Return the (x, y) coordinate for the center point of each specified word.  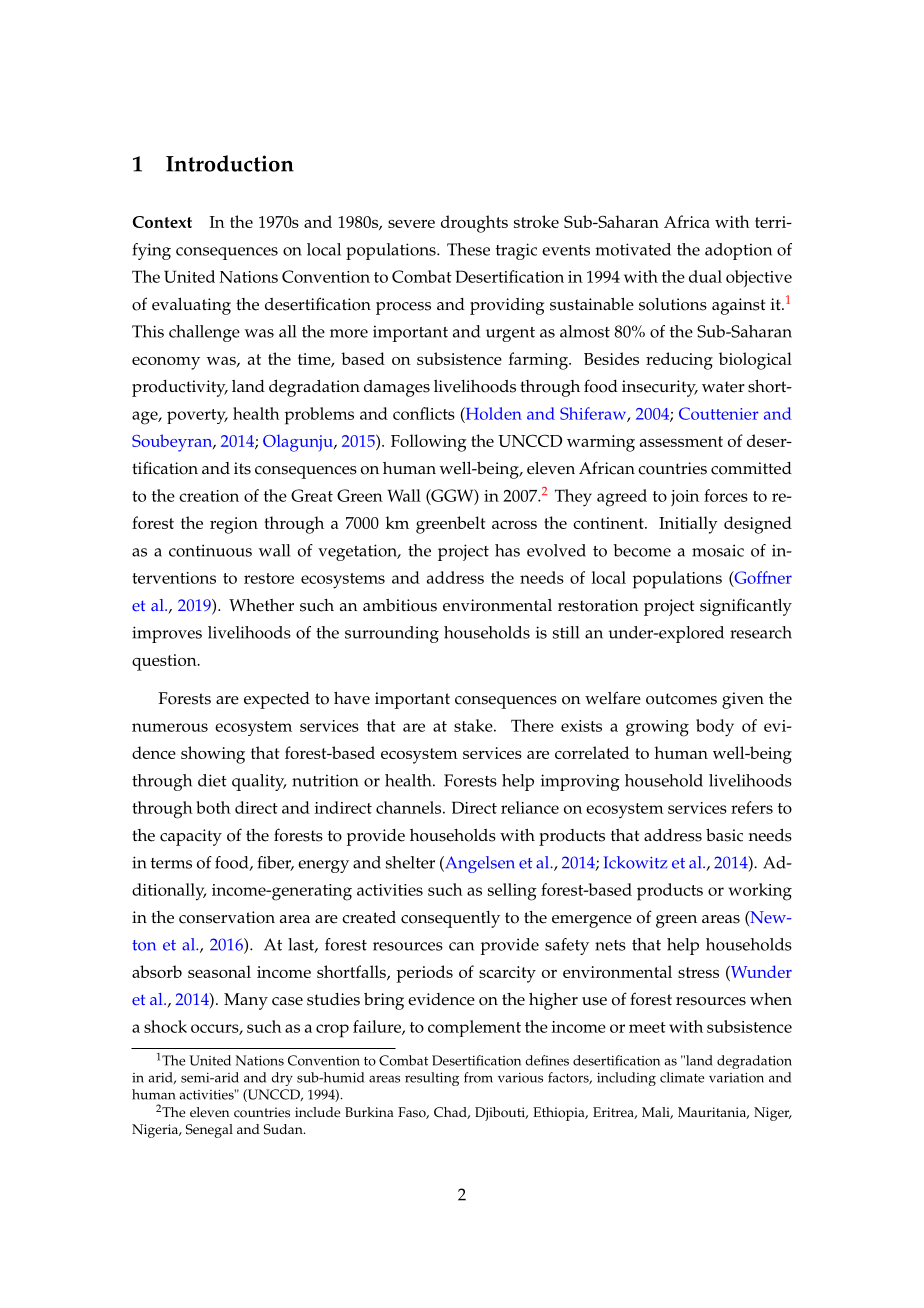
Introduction (230, 163)
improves (167, 634)
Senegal (209, 1131)
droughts (474, 224)
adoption (738, 251)
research (761, 632)
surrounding (392, 634)
